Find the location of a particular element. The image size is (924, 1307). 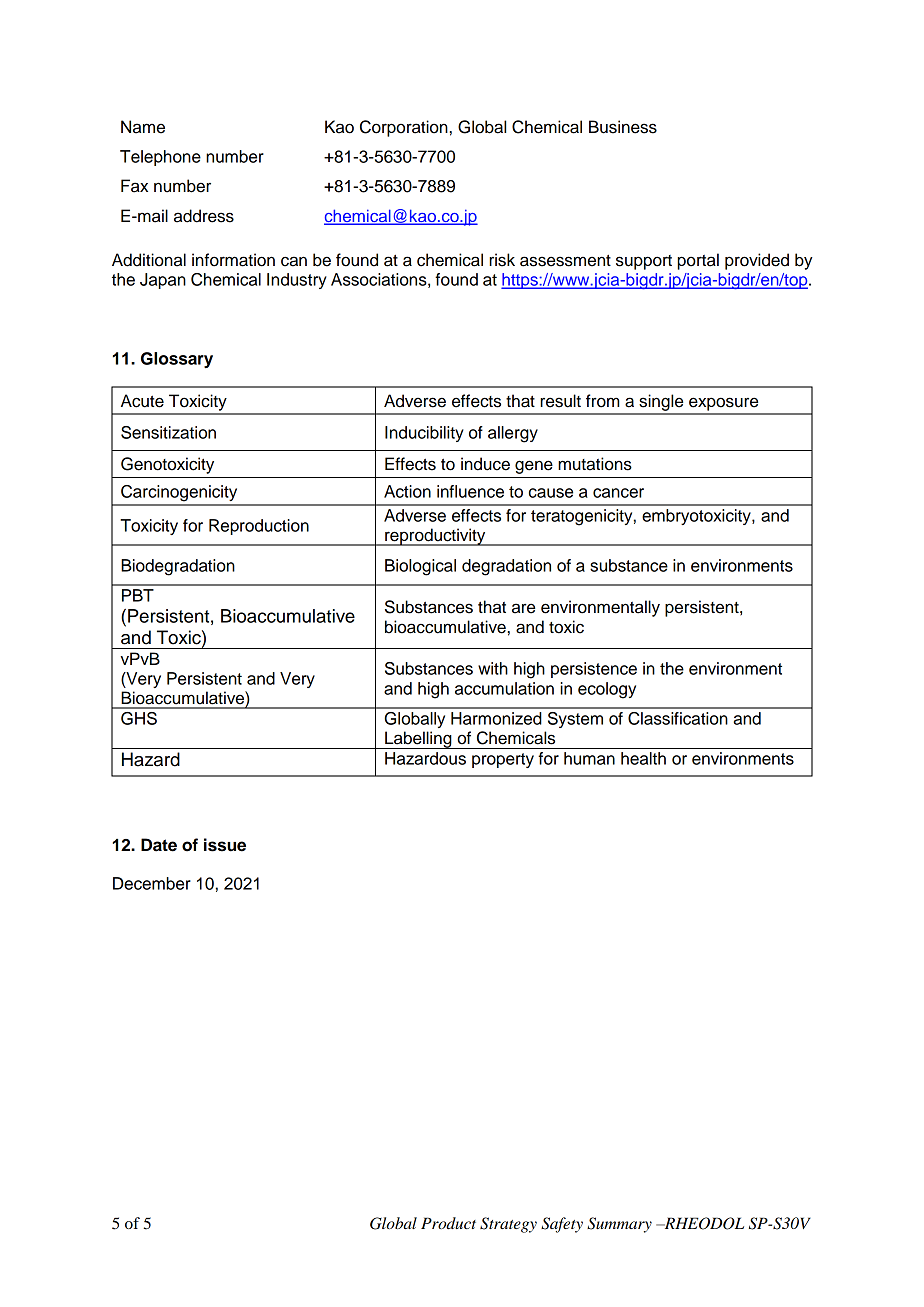

Business is located at coordinates (623, 127).
